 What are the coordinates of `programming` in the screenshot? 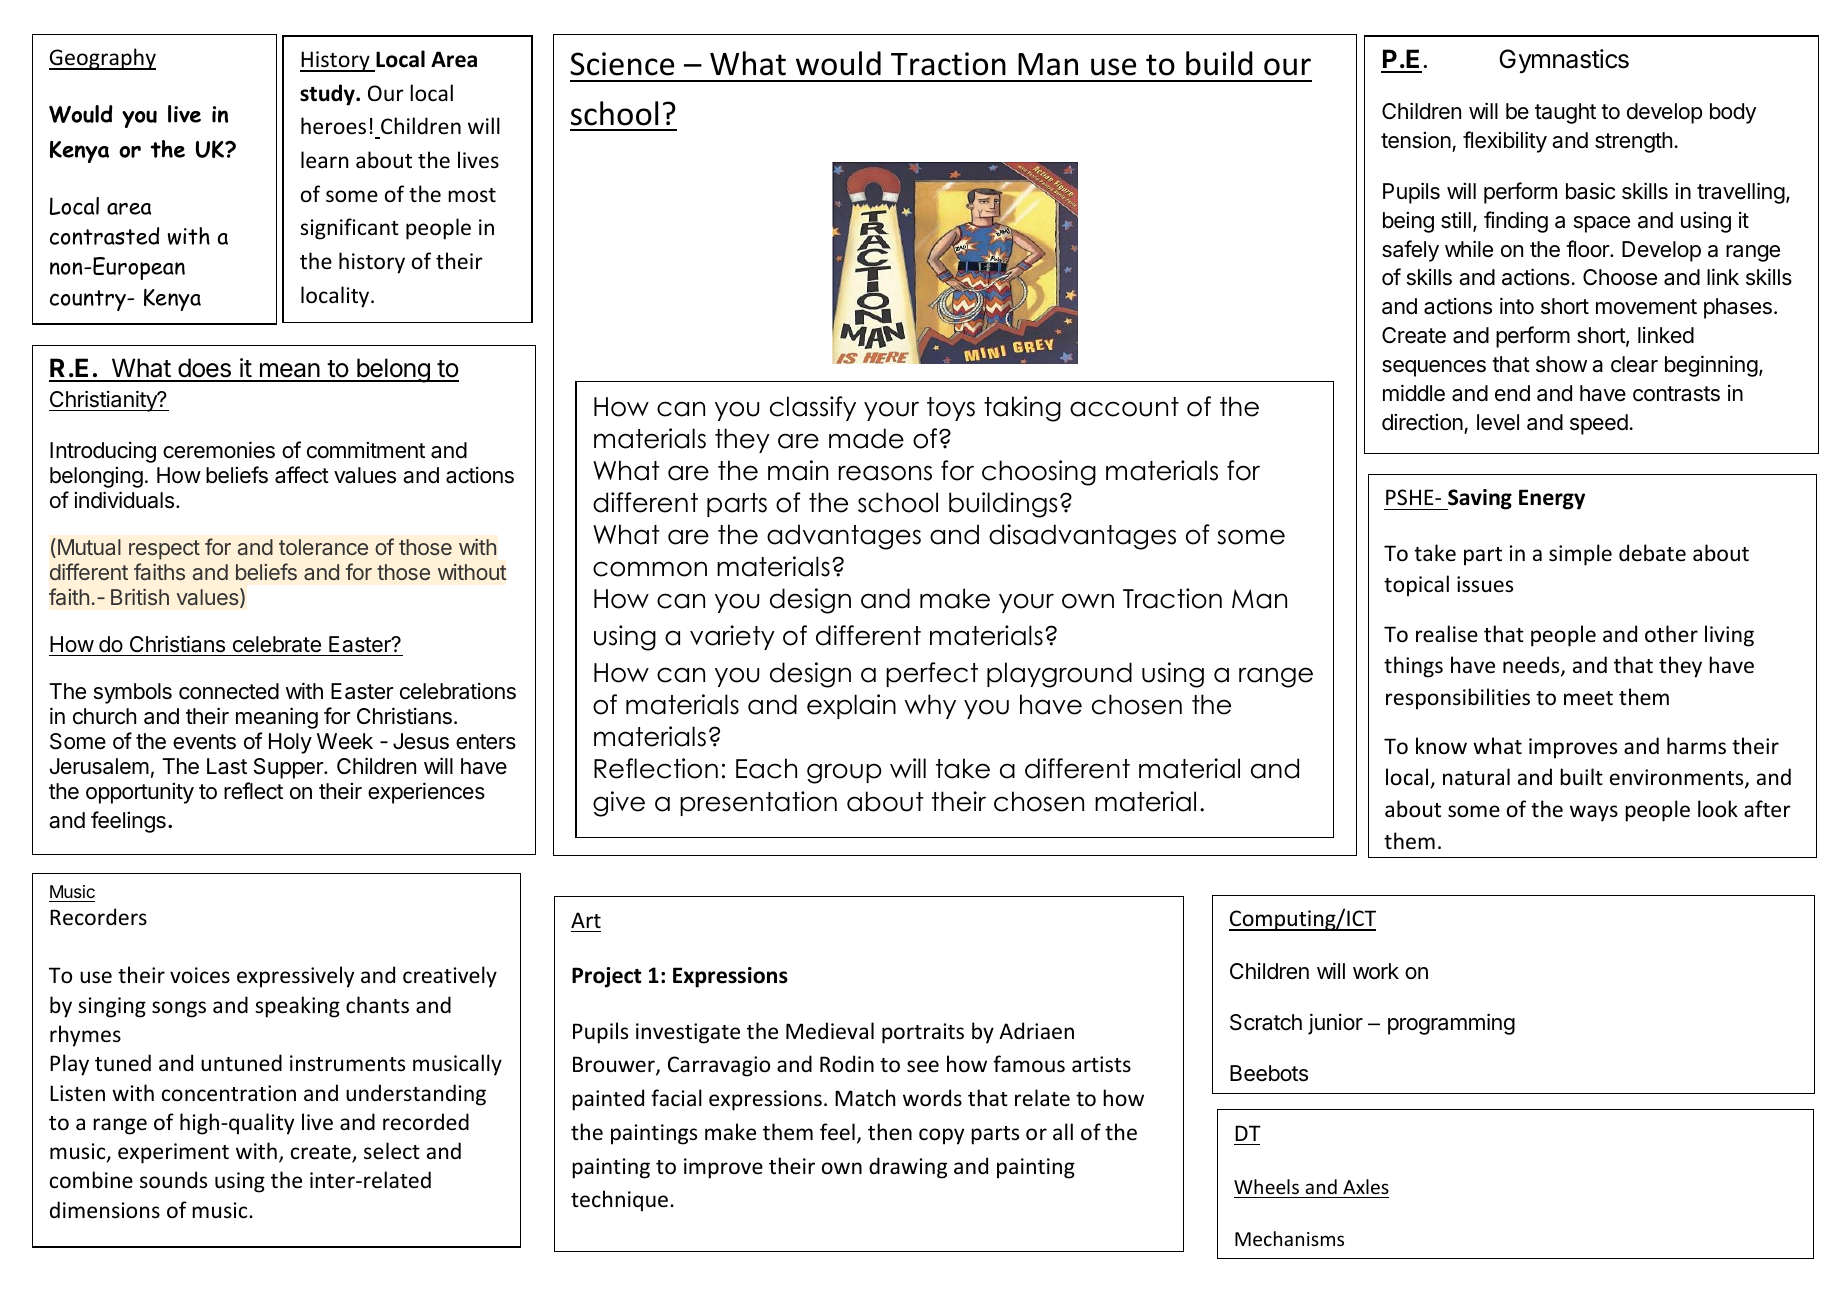 It's located at (1451, 1024).
